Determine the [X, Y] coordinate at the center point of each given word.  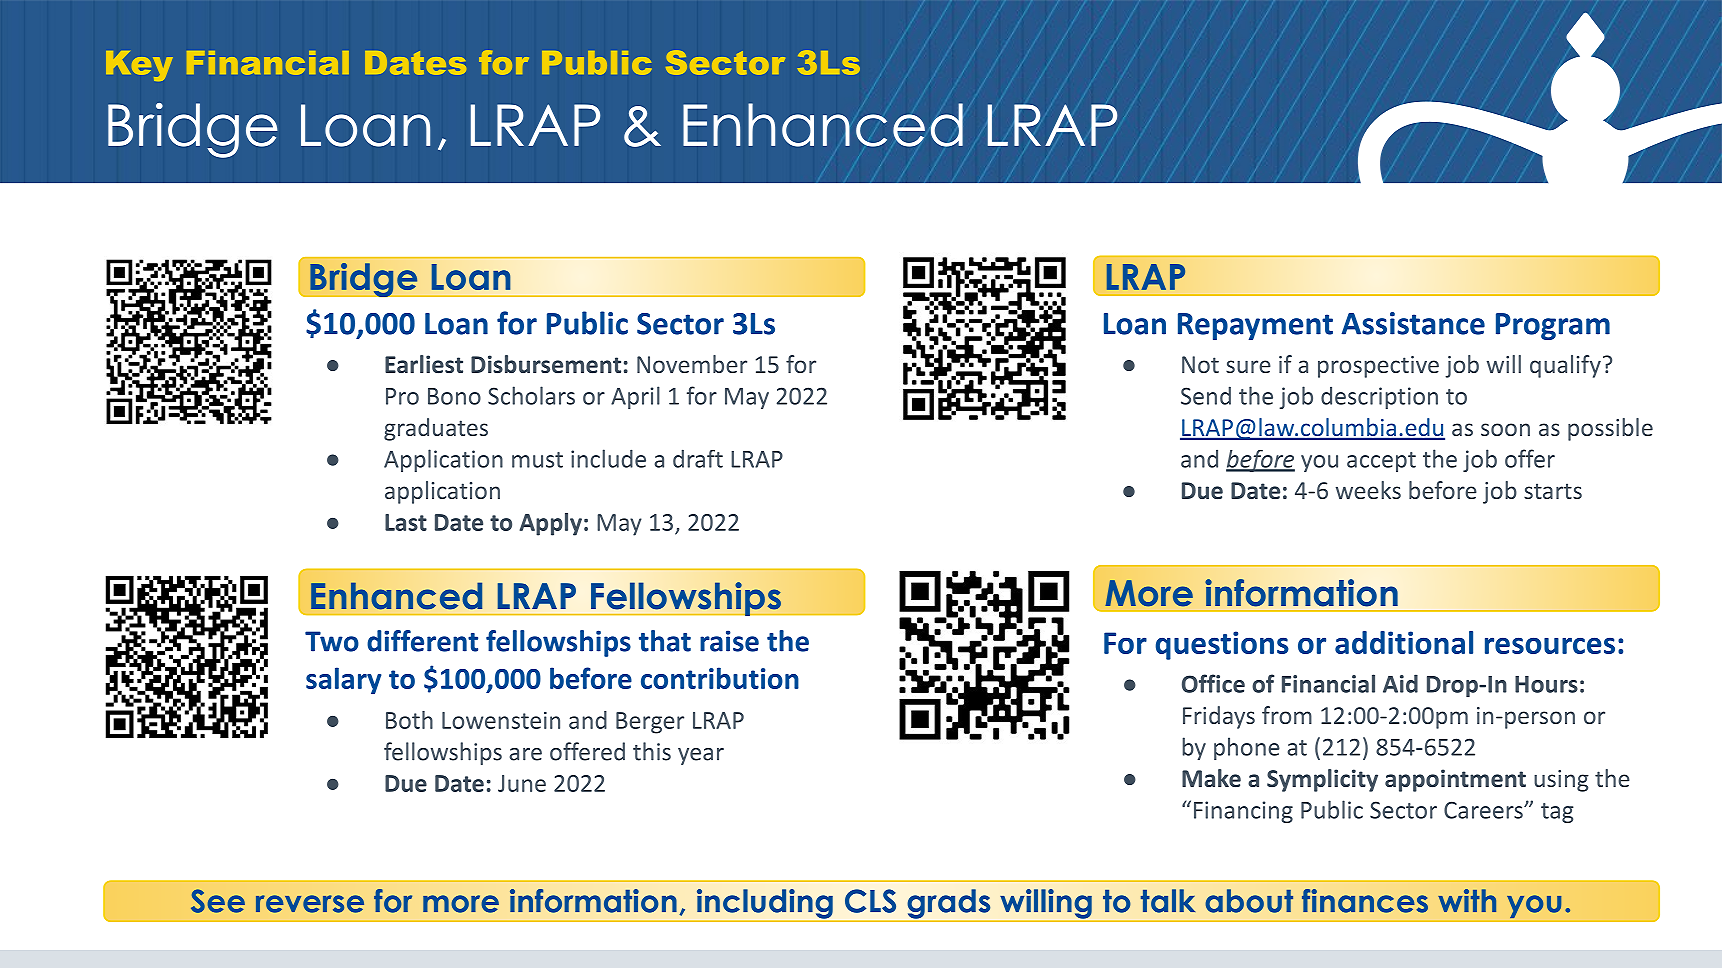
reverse [310, 904]
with [1467, 900]
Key [139, 66]
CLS [870, 901]
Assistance [1413, 323]
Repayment [1255, 326]
